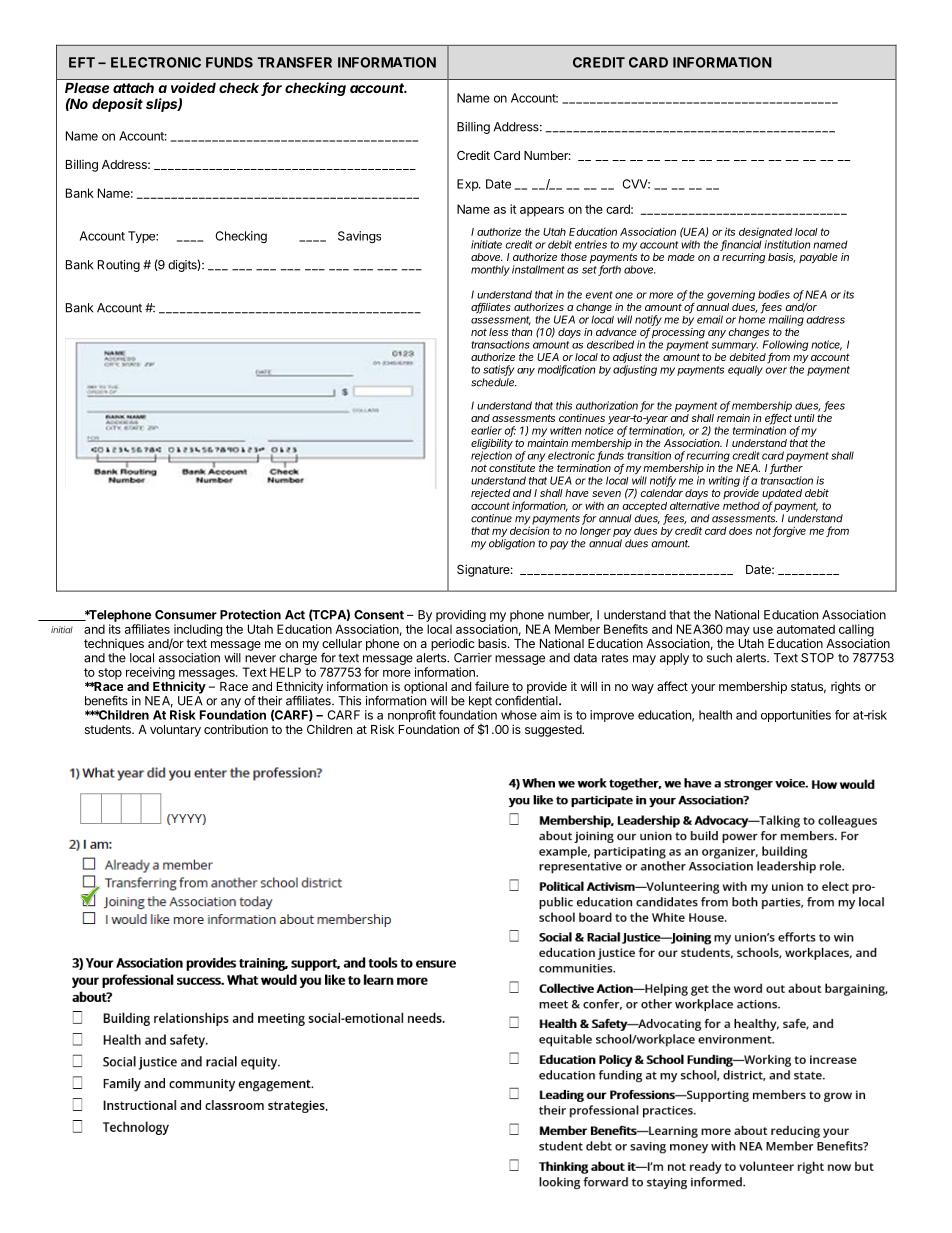 The width and height of the screenshot is (952, 1233). I want to click on eligibility, so click(492, 445).
